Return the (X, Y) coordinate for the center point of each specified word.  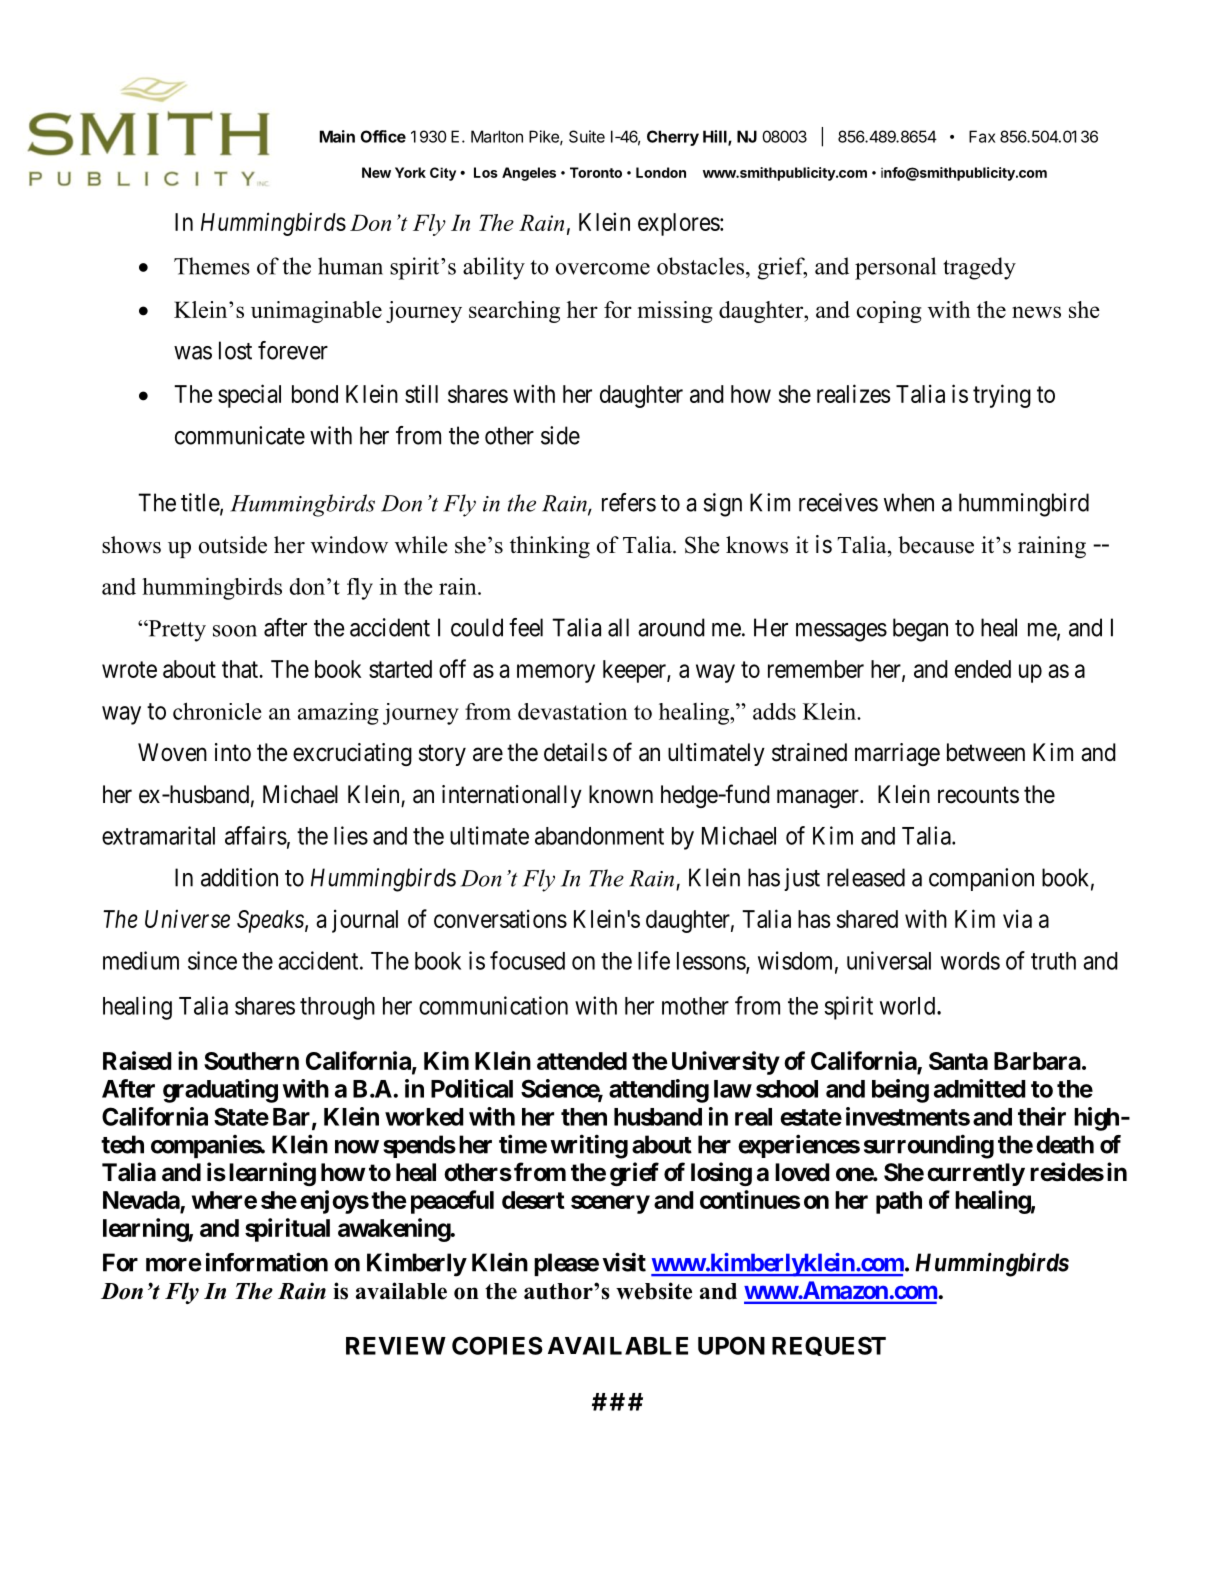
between (986, 752)
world (909, 1006)
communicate (240, 435)
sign (722, 505)
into (233, 752)
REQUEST (829, 1346)
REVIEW (396, 1346)
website (654, 1291)
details (575, 752)
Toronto (596, 172)
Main (337, 136)
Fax (982, 136)
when (909, 502)
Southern (251, 1061)
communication (493, 1005)
